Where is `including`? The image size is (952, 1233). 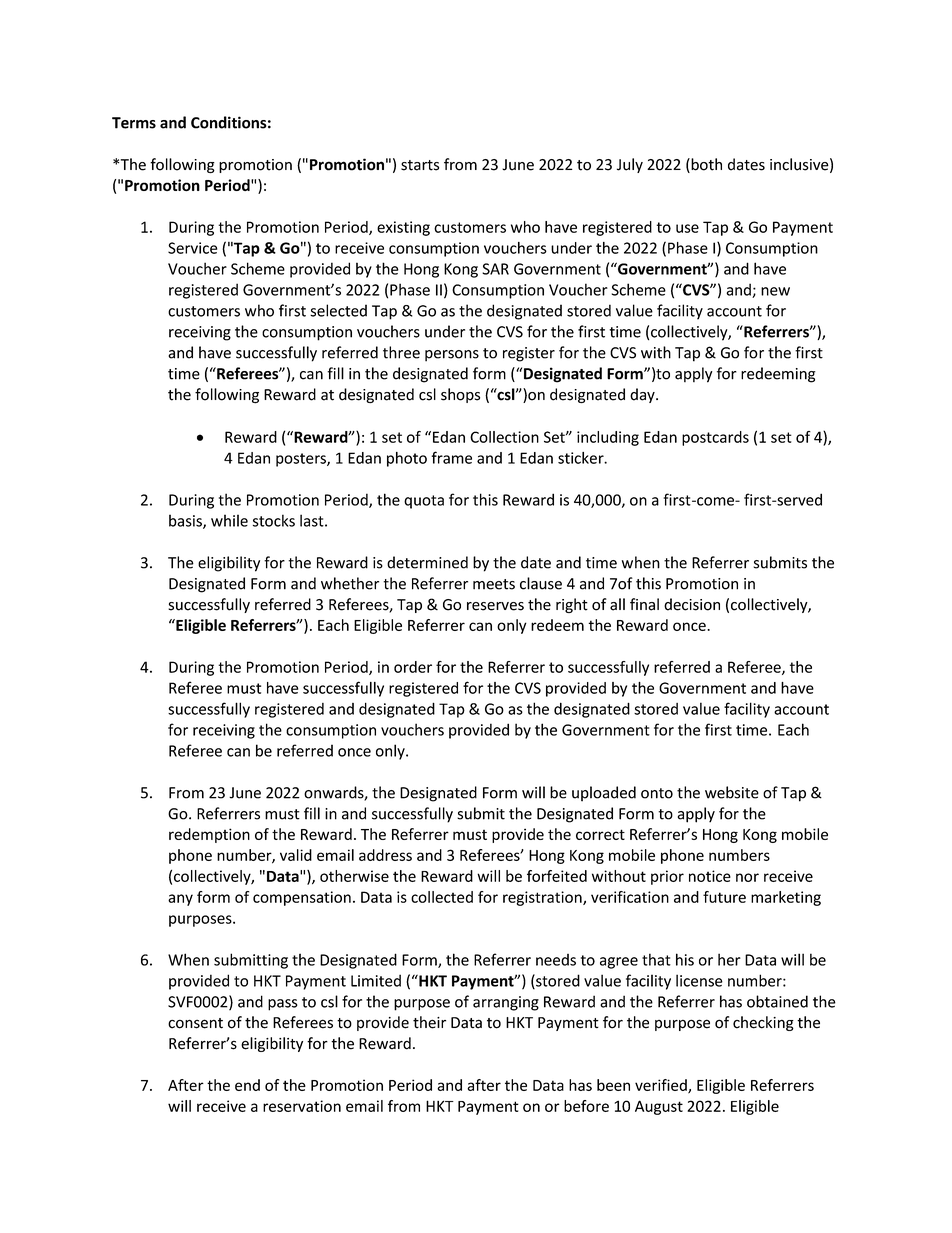
including is located at coordinates (608, 438).
